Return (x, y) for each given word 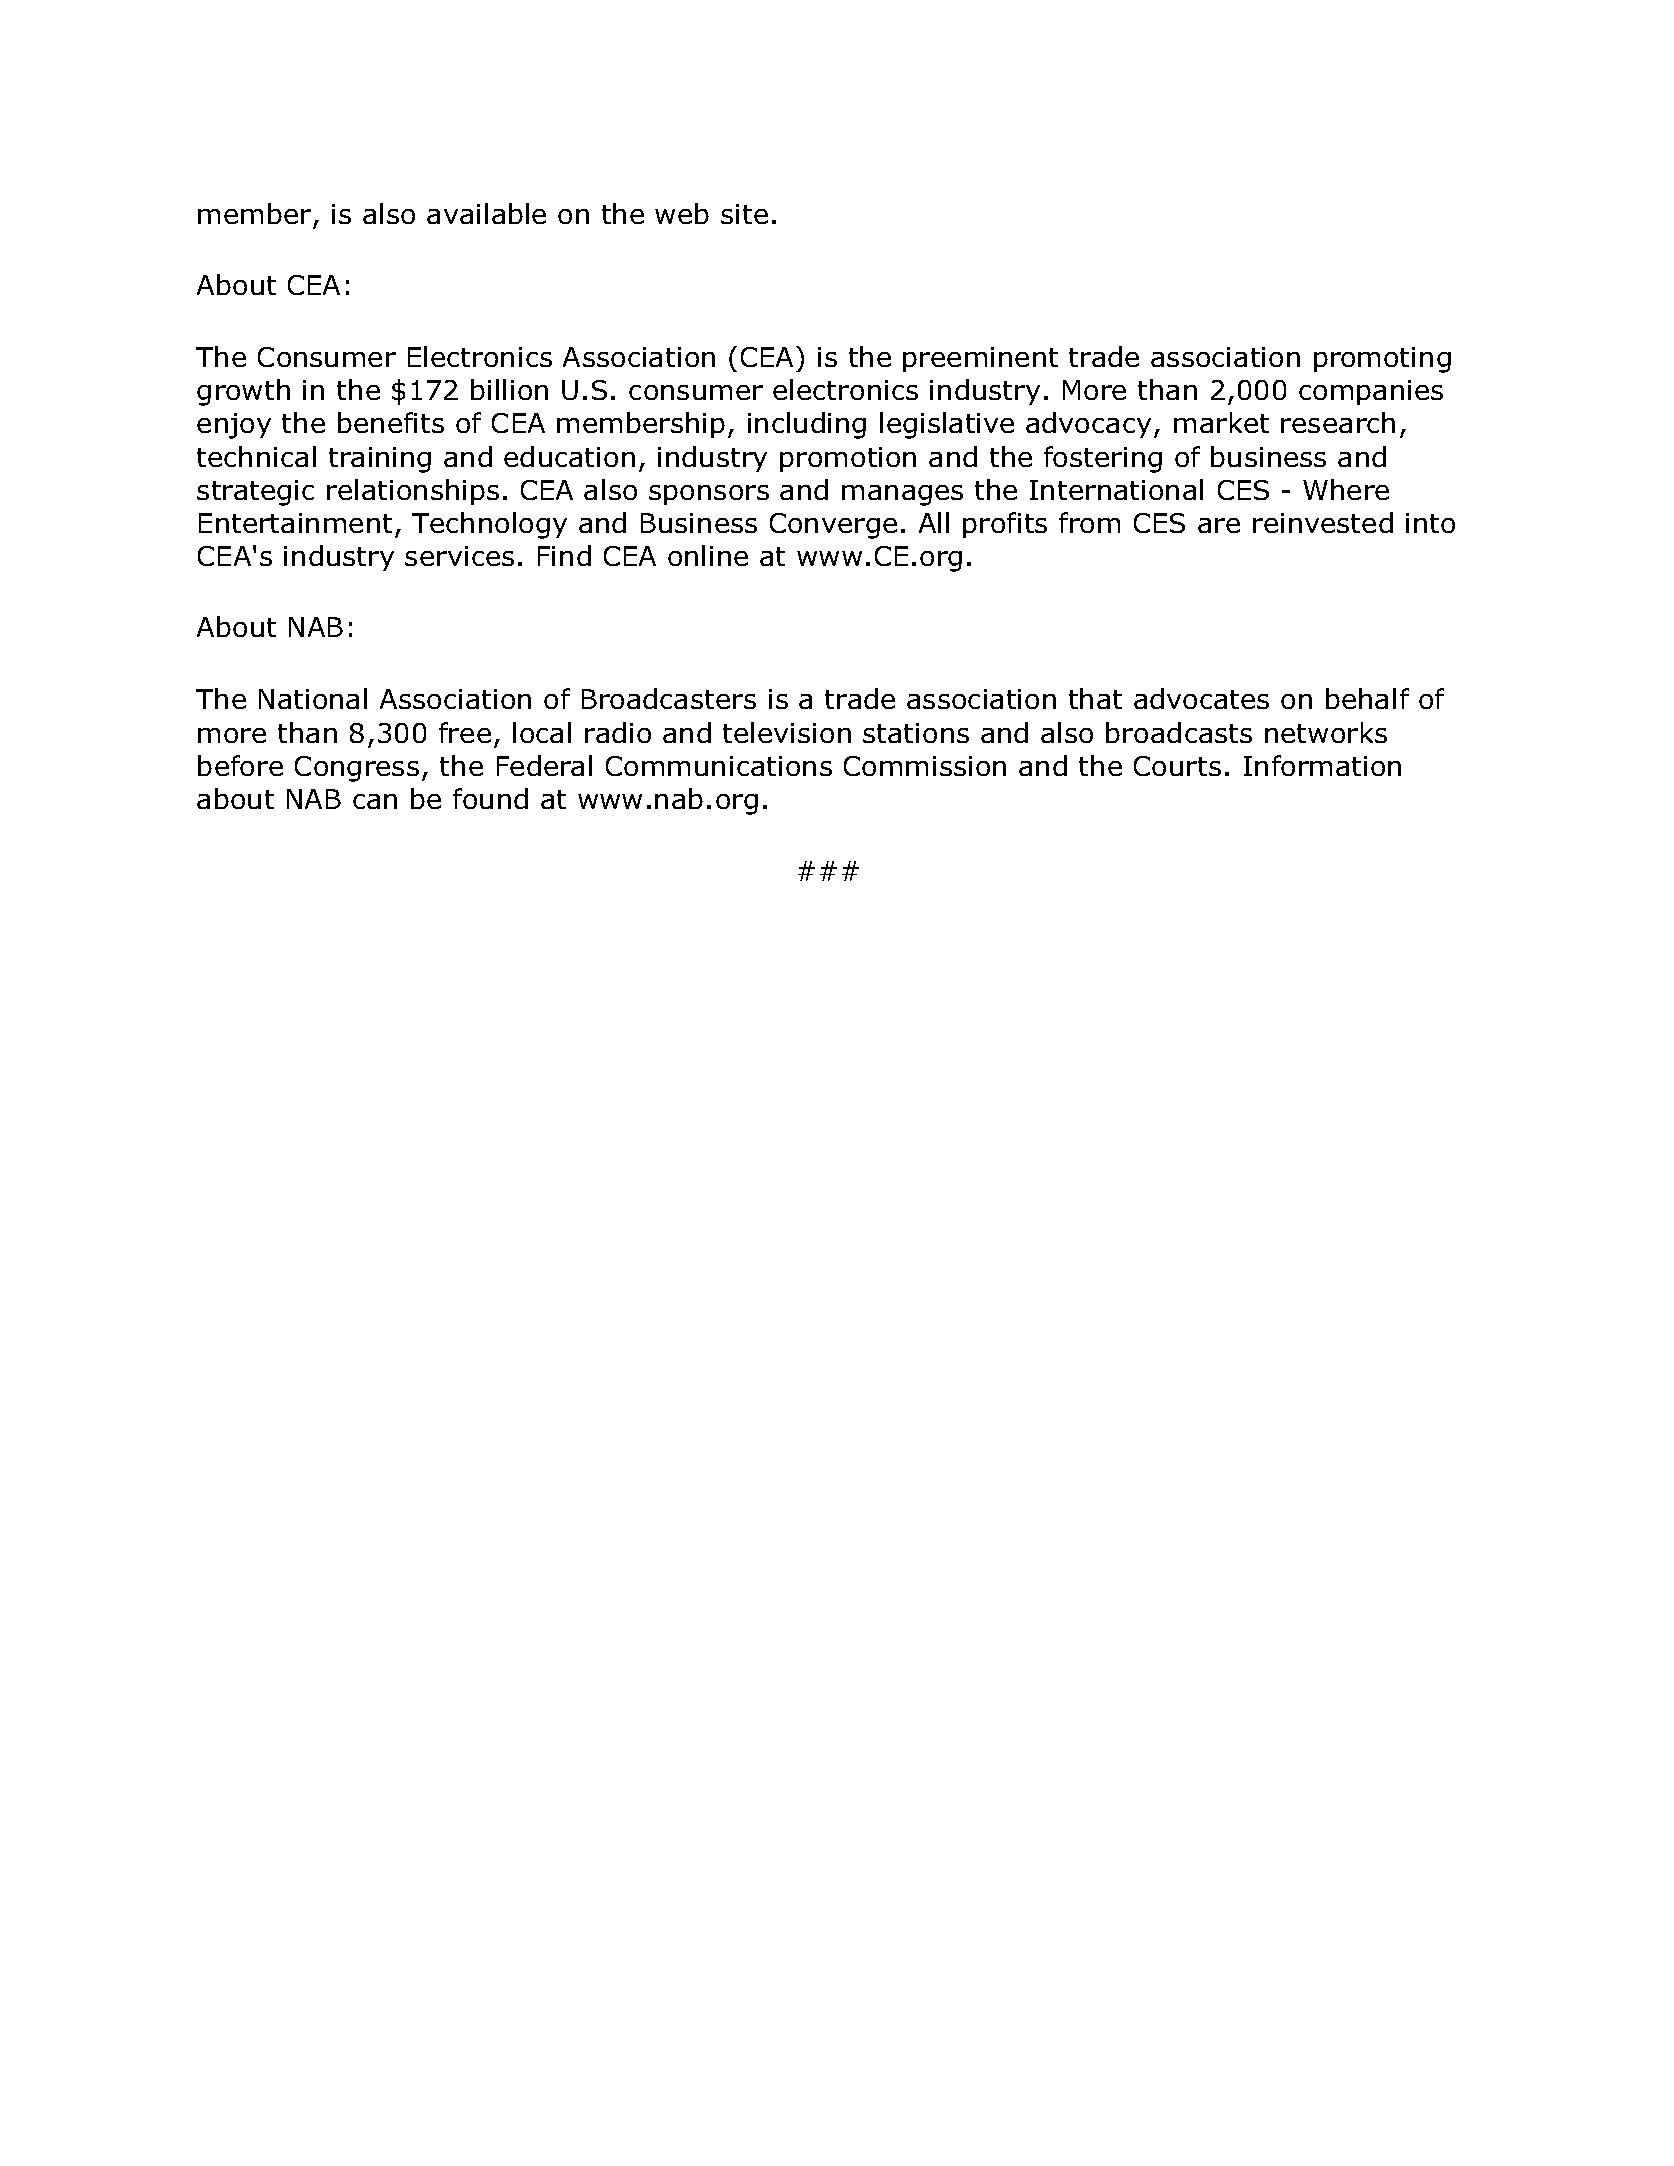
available (486, 213)
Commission (925, 766)
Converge (833, 526)
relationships (413, 492)
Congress (357, 769)
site (744, 214)
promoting (1382, 360)
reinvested (1323, 522)
